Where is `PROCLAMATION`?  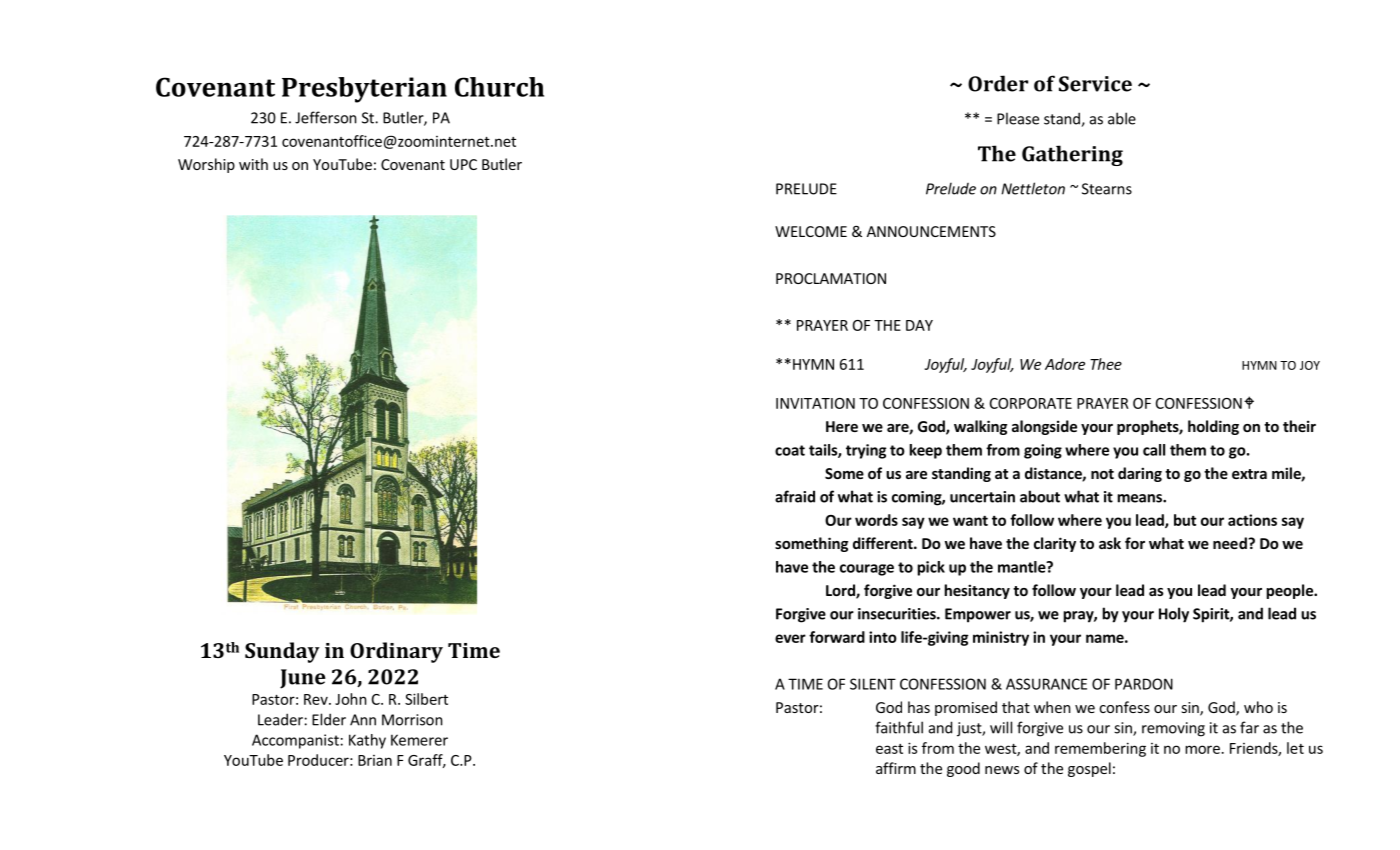
PROCLAMATION is located at coordinates (831, 278).
